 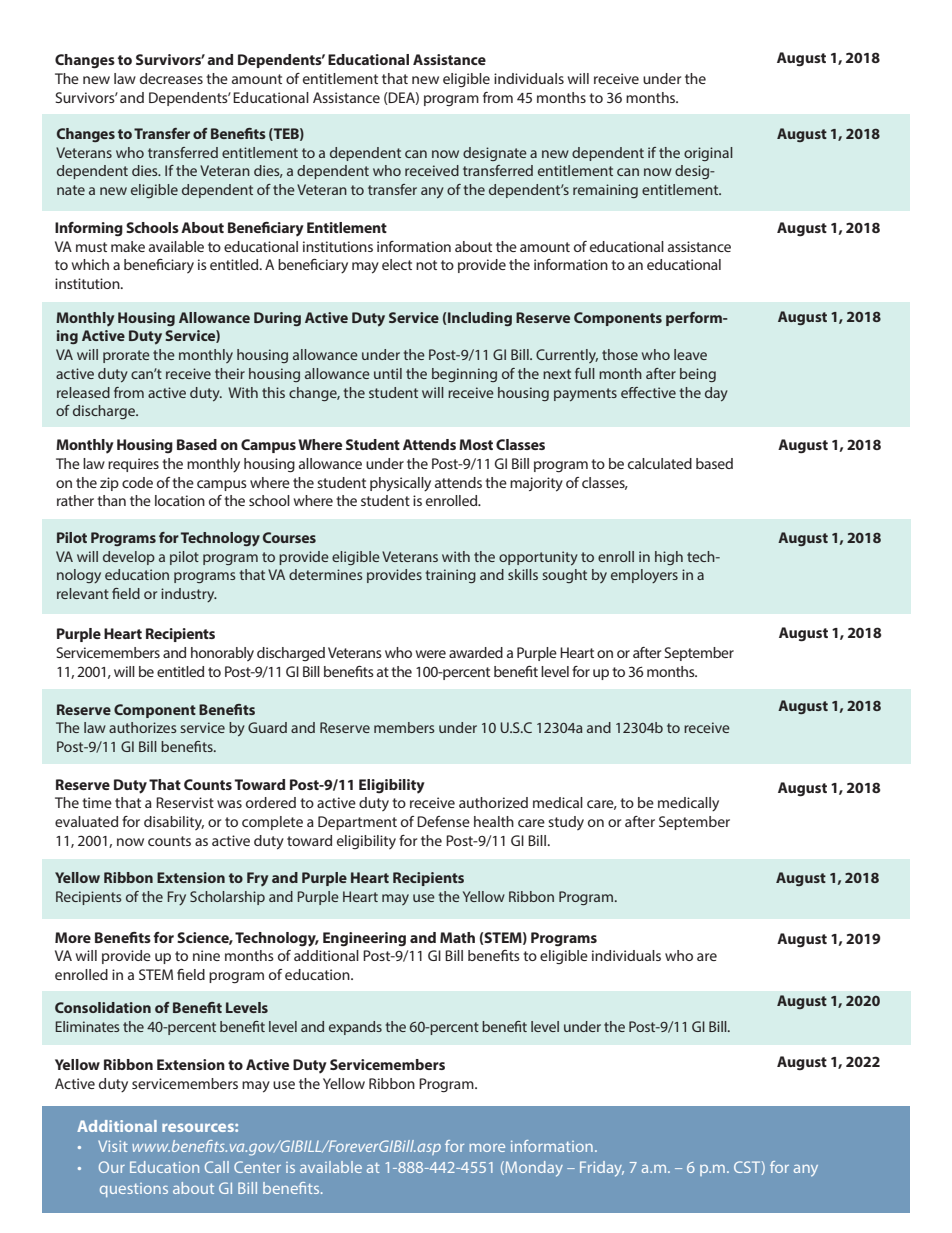 What do you see at coordinates (171, 78) in the screenshot?
I see `decreases` at bounding box center [171, 78].
